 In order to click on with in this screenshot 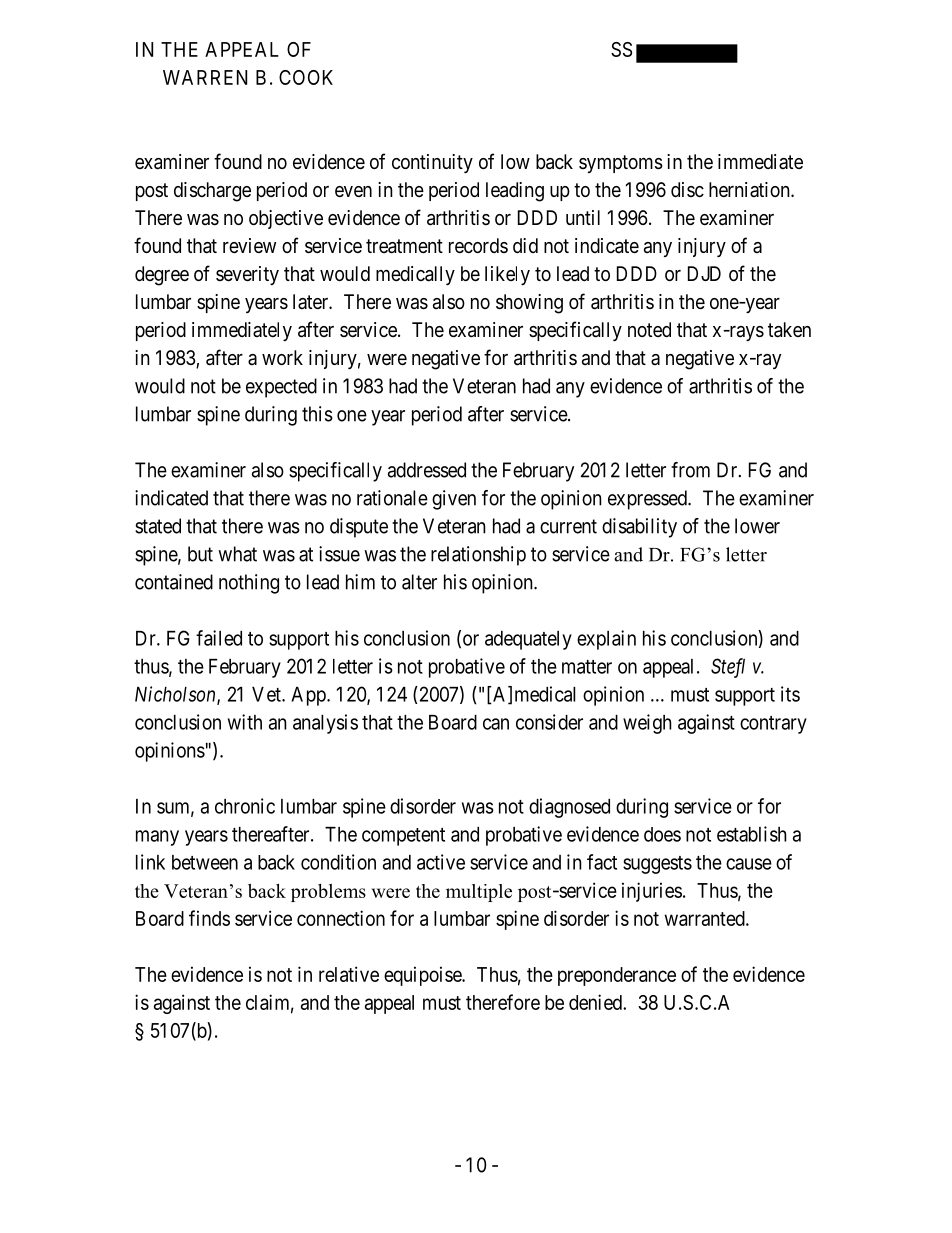, I will do `click(245, 722)`.
